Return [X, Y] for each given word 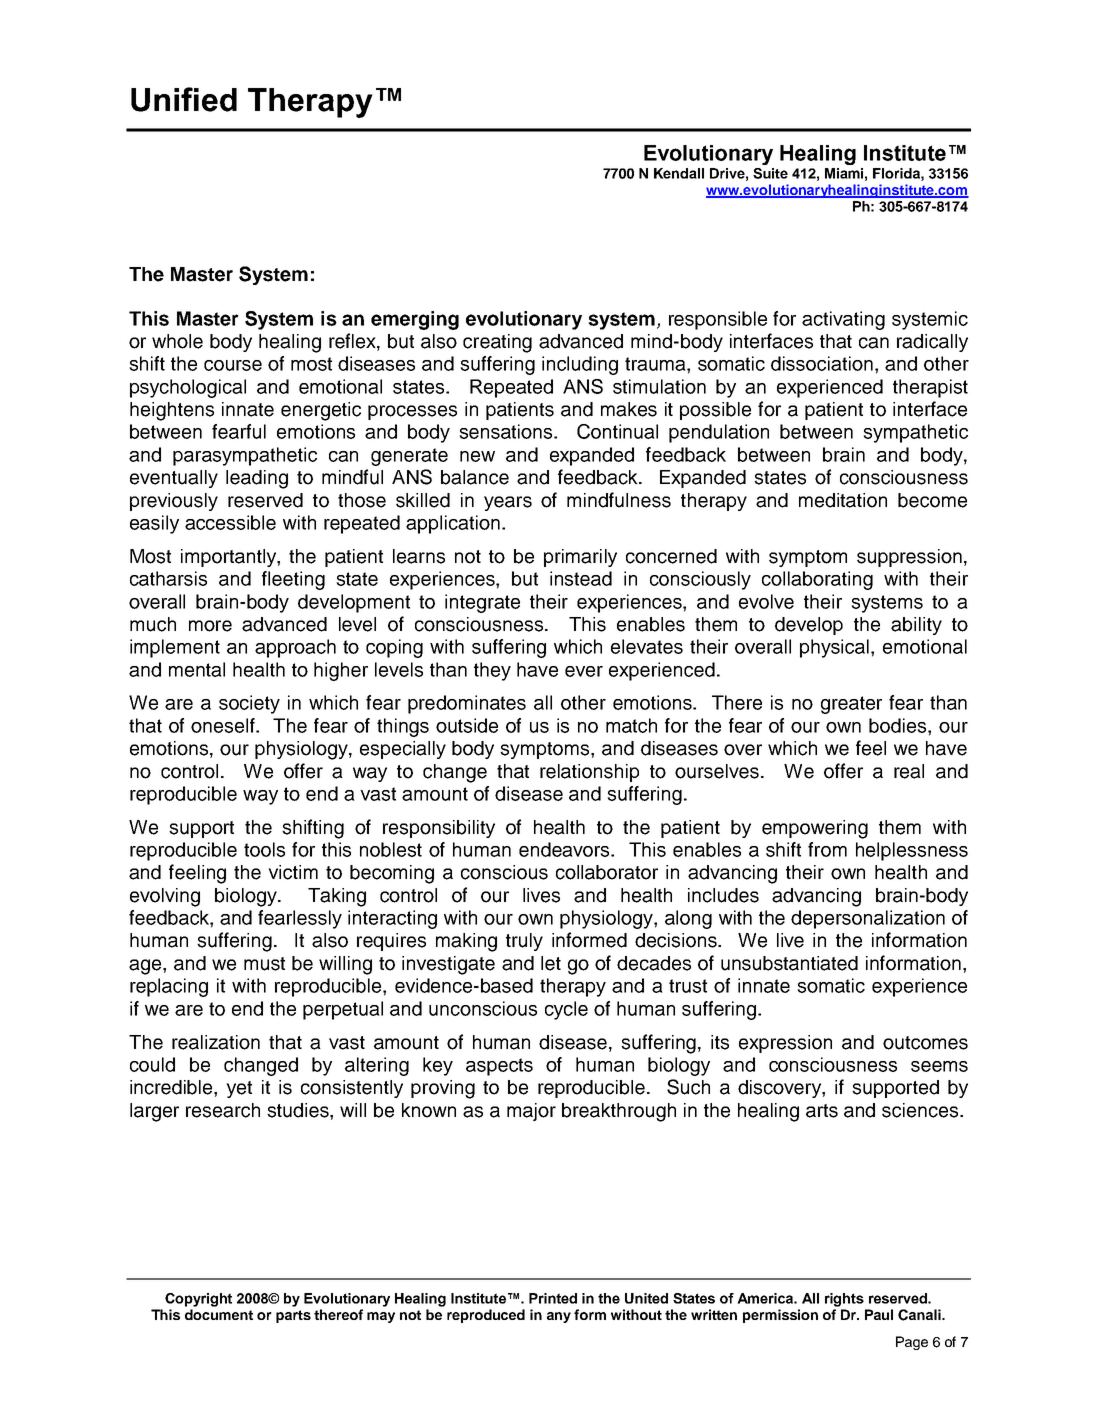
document [219, 1314]
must [264, 964]
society [249, 704]
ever [584, 671]
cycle [566, 1010]
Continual [617, 431]
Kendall [679, 173]
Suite [770, 173]
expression [785, 1044]
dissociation [822, 363]
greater [851, 705]
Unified [184, 99]
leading [257, 479]
